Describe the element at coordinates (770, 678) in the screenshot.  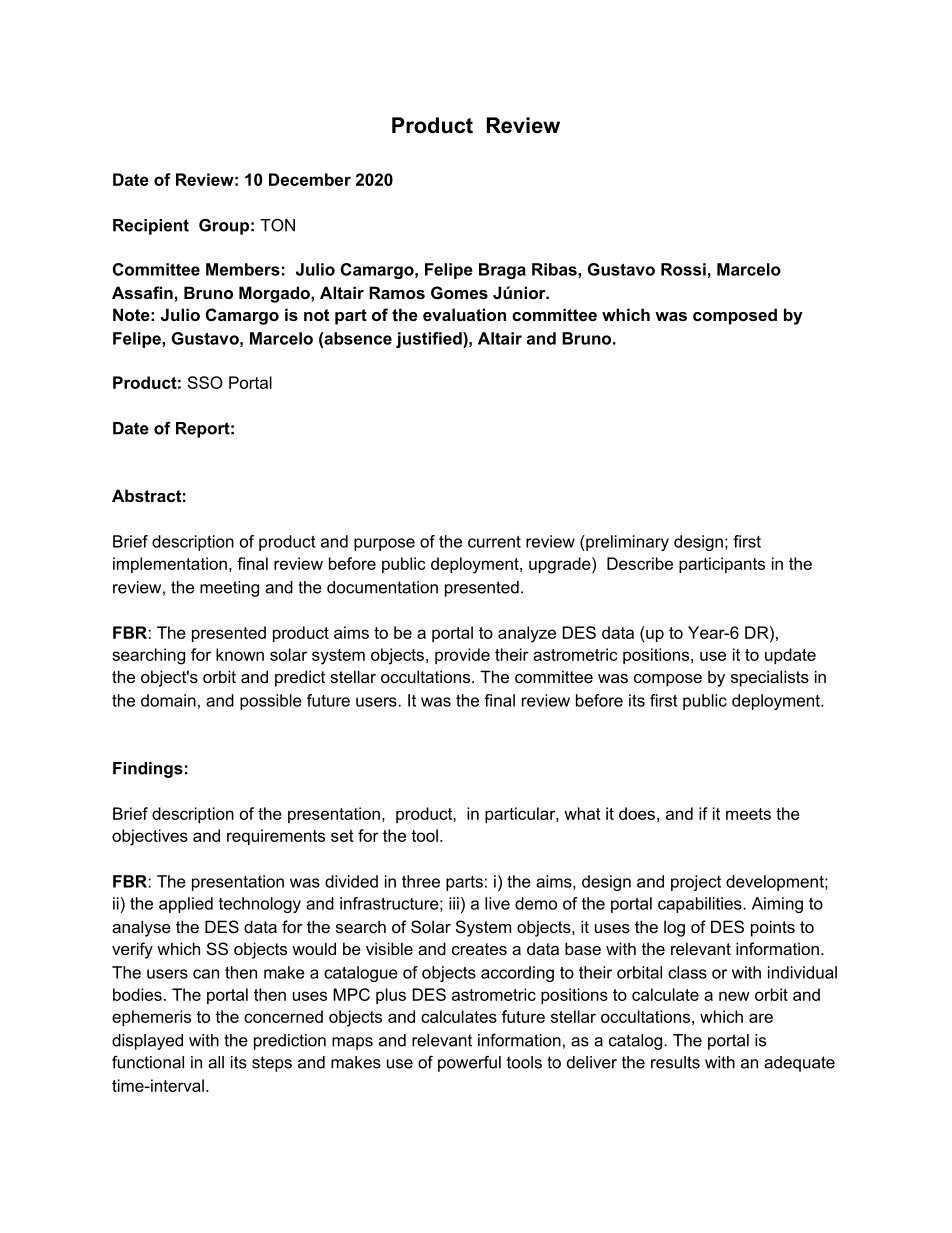
I see `specialists` at that location.
